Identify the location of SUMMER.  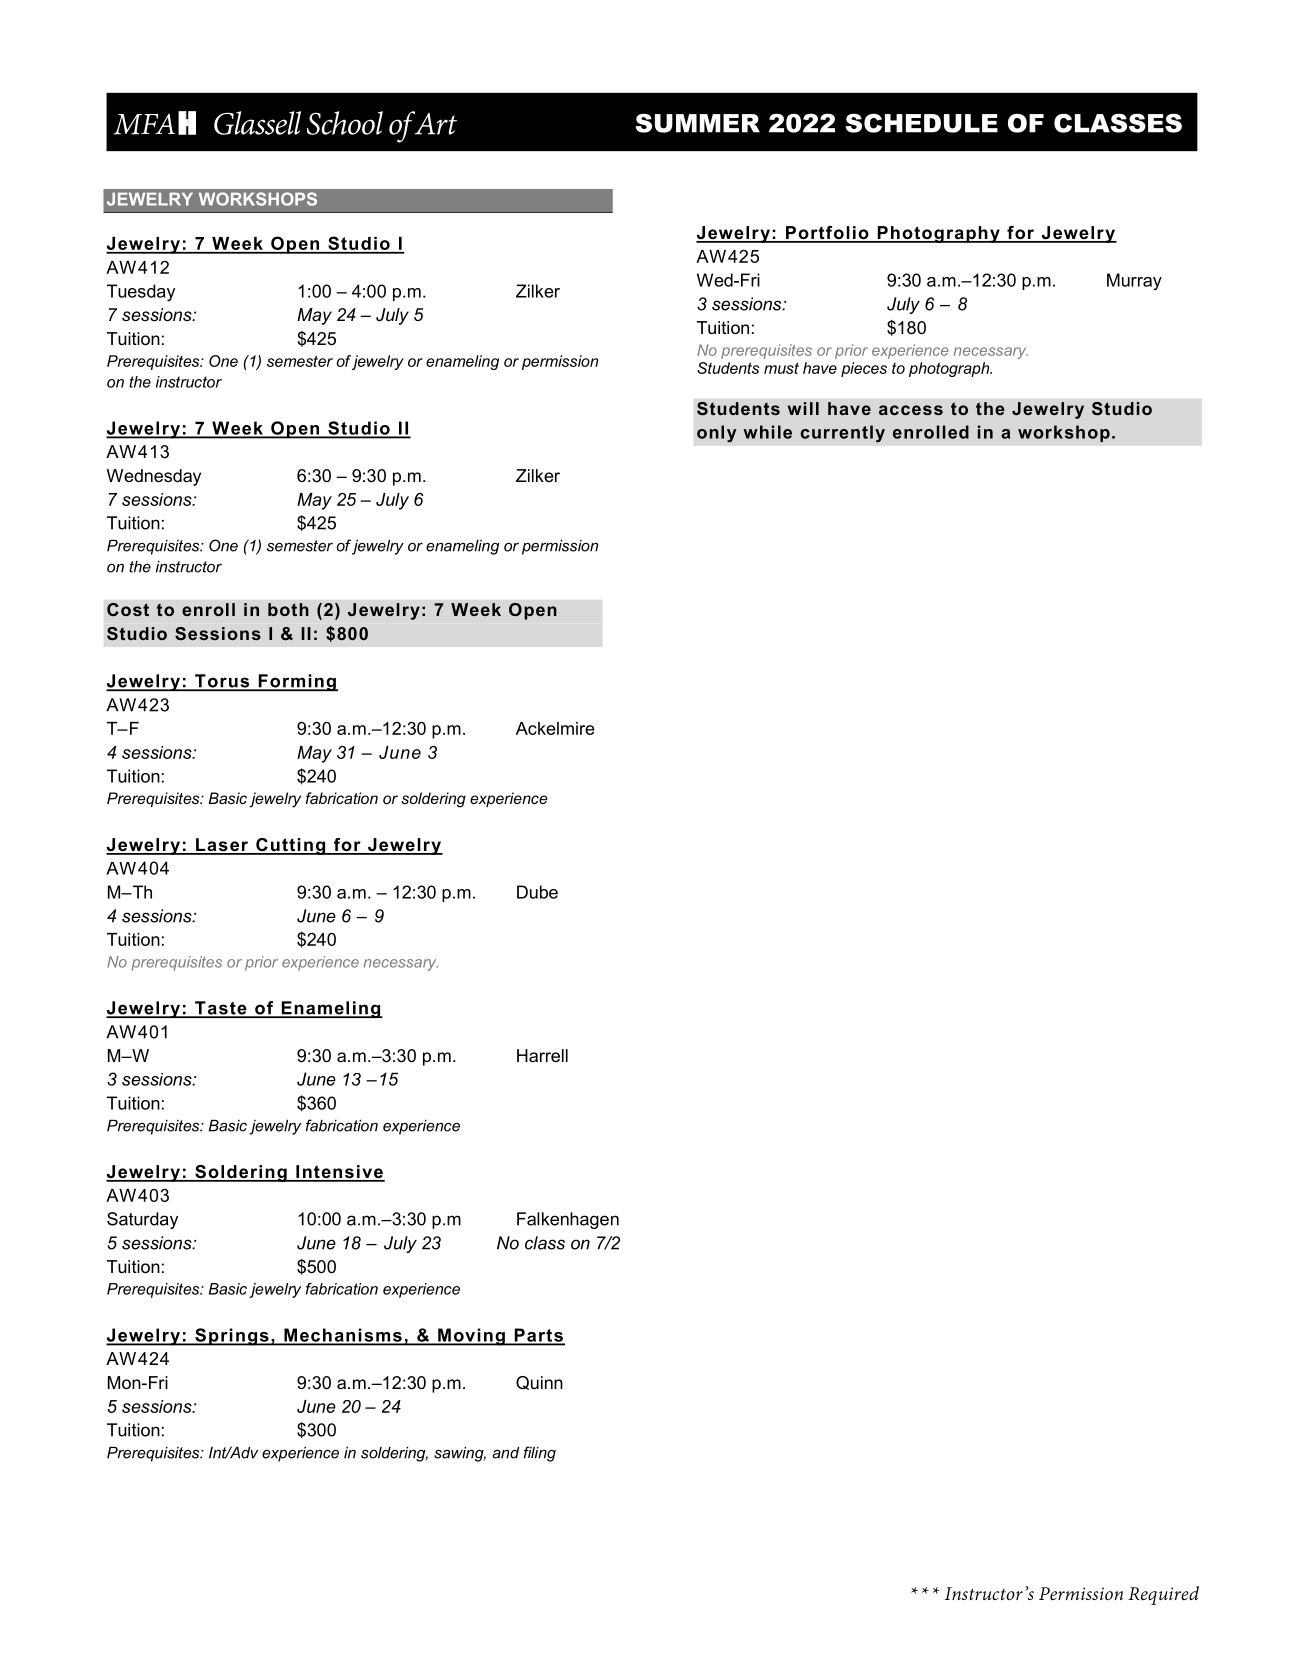
(697, 123).
